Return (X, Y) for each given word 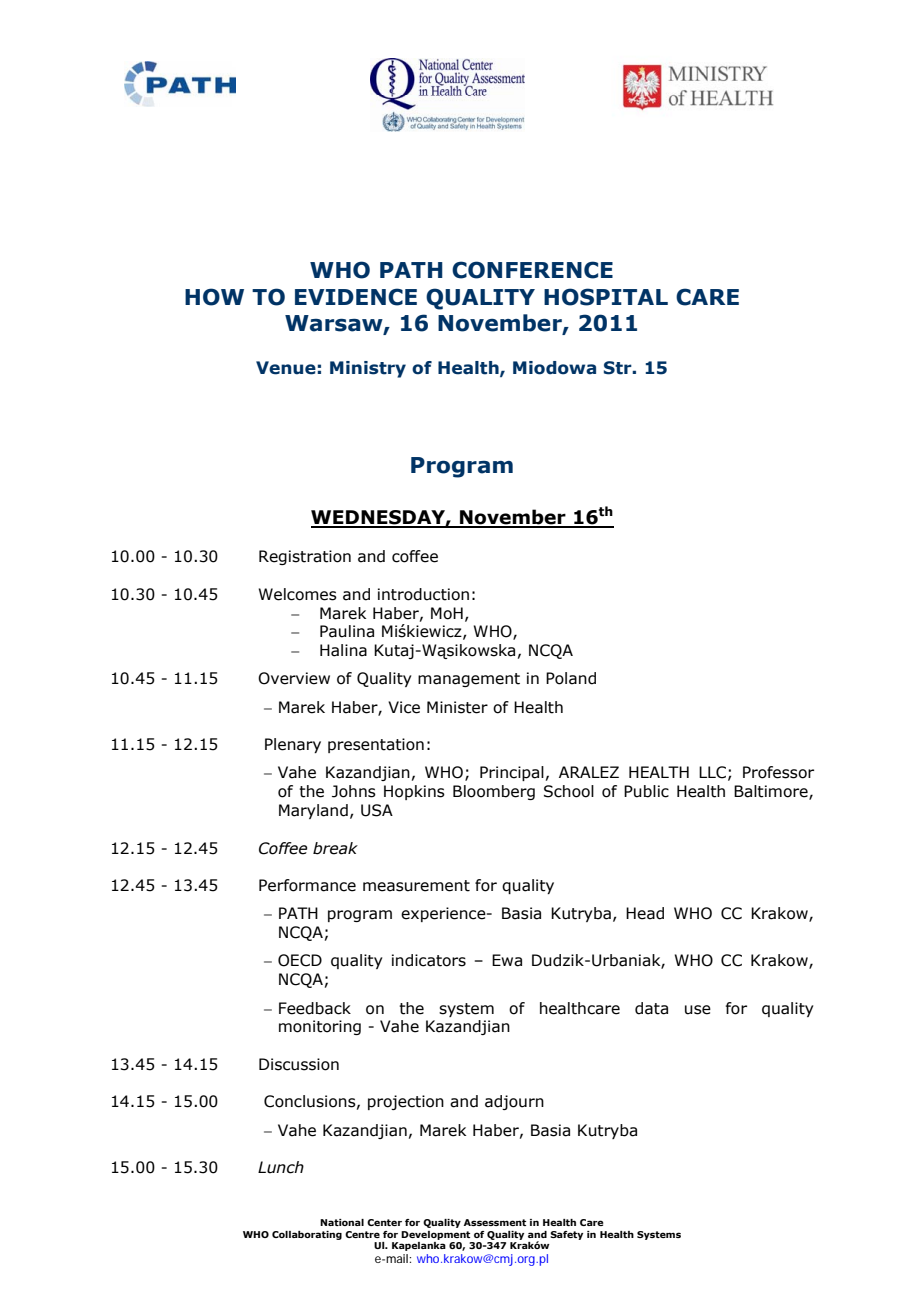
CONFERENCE (532, 270)
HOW (214, 297)
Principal (512, 773)
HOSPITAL (606, 297)
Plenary (293, 745)
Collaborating (307, 1235)
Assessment (495, 1222)
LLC (712, 772)
